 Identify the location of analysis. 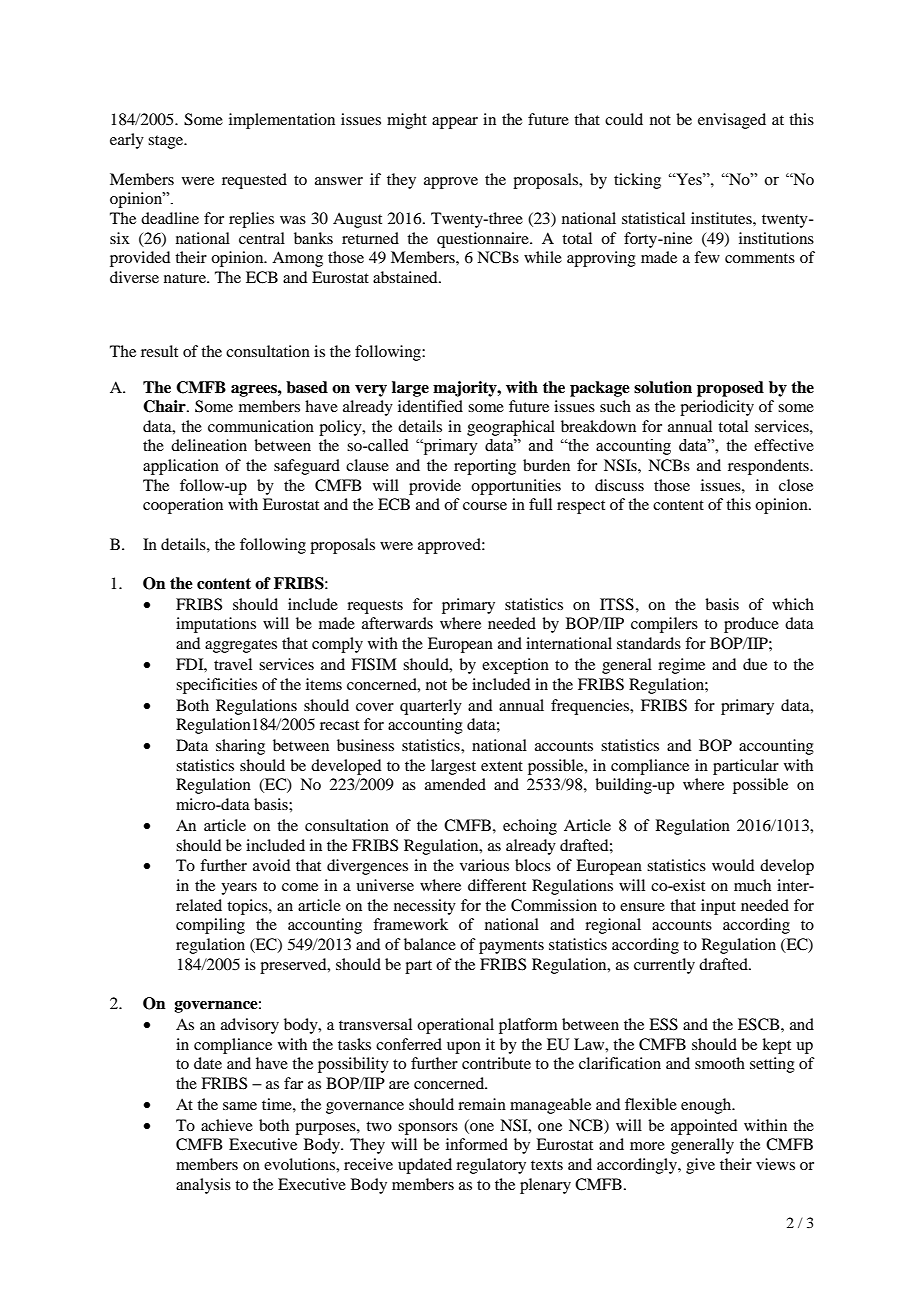
(203, 1186).
